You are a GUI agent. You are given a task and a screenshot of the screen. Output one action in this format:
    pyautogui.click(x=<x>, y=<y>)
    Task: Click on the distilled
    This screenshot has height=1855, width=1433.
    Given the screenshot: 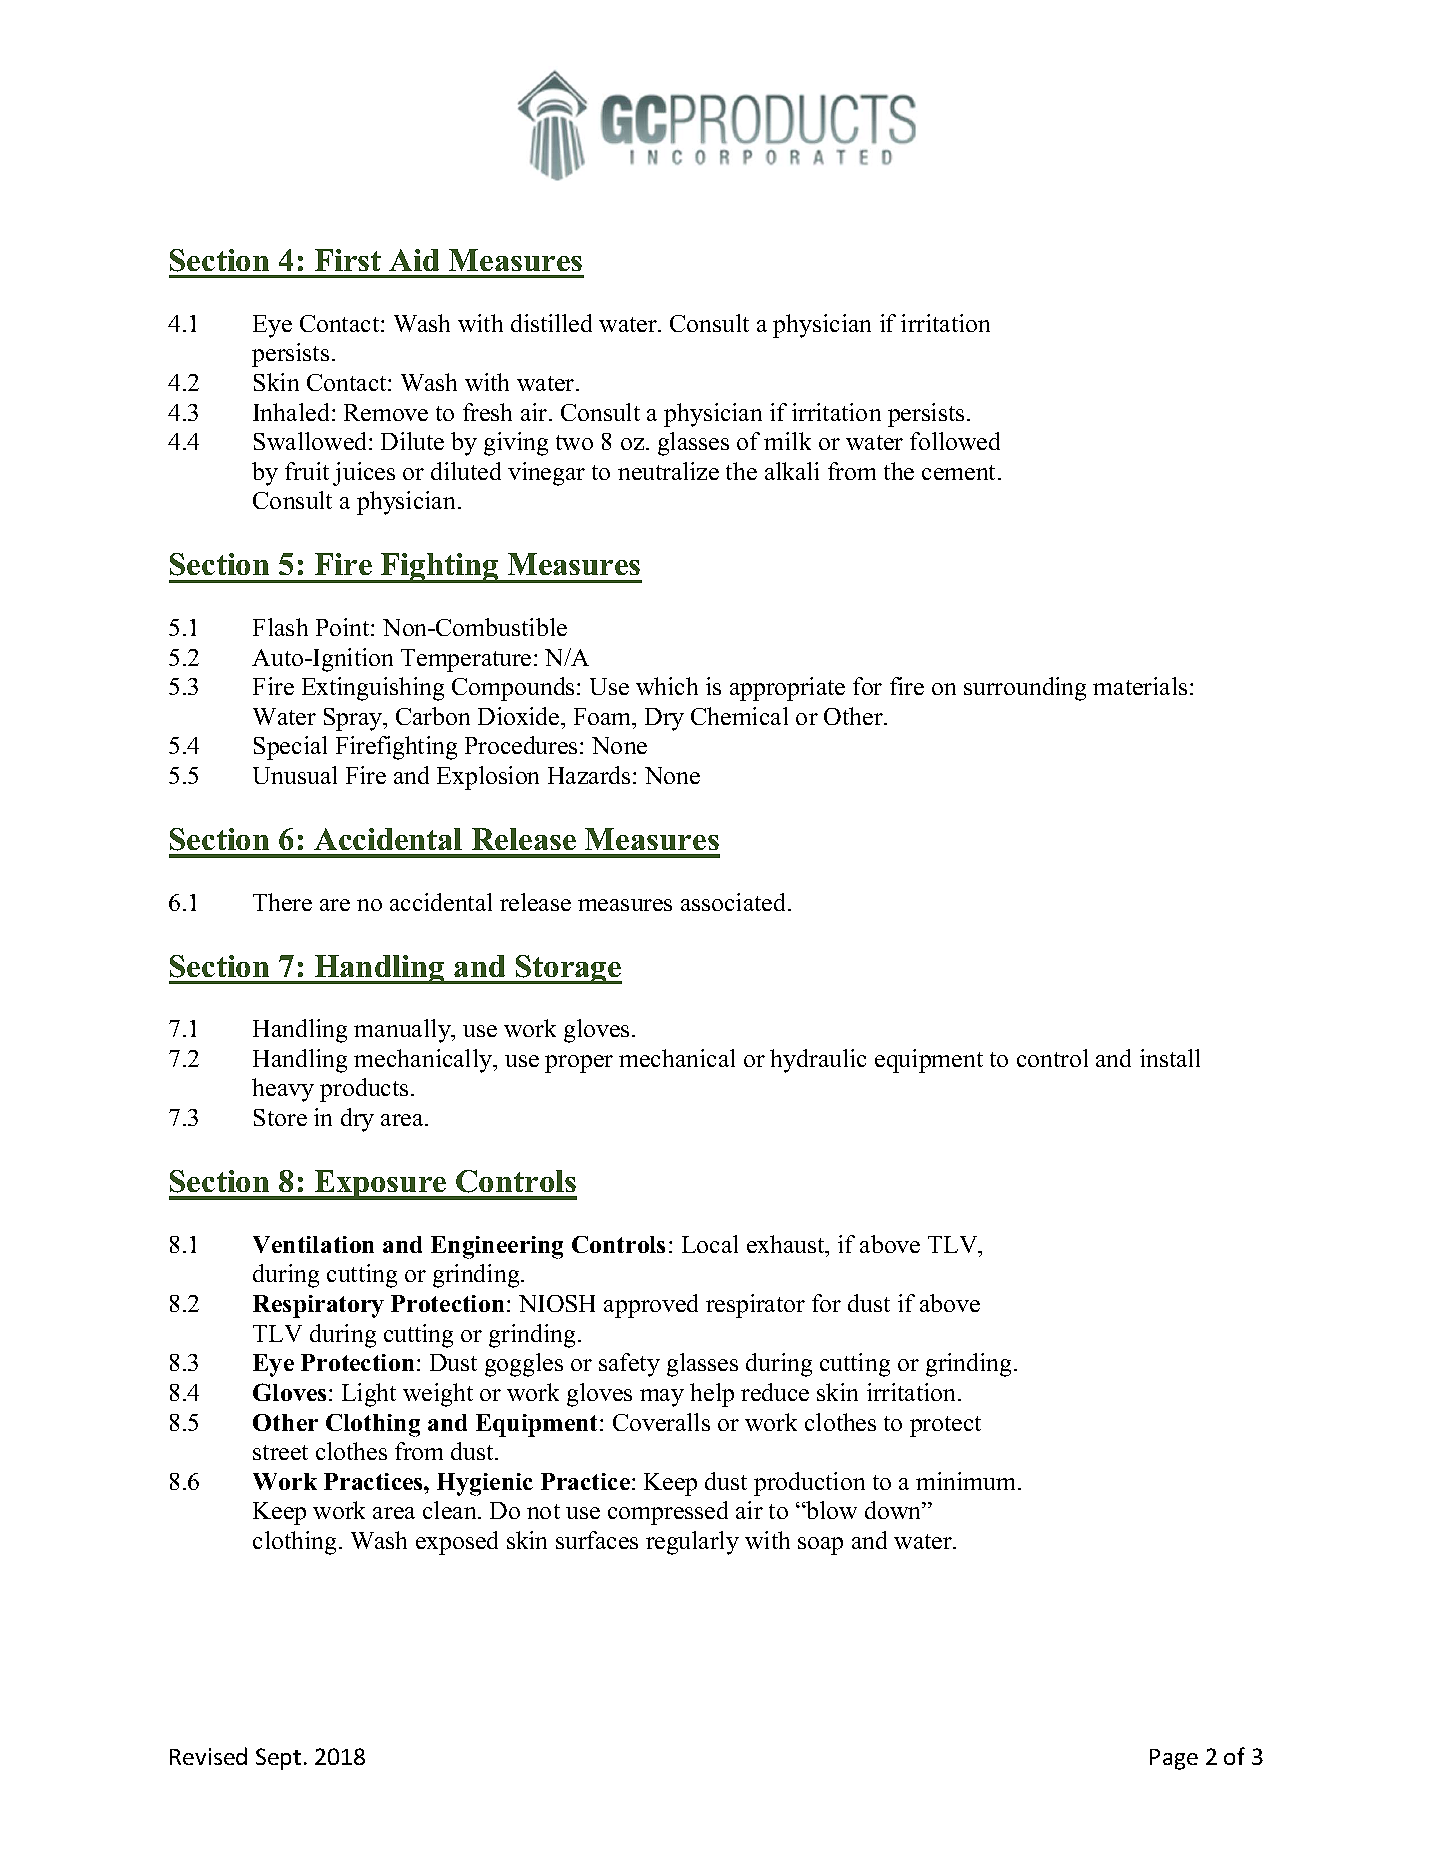 What is the action you would take?
    pyautogui.click(x=551, y=323)
